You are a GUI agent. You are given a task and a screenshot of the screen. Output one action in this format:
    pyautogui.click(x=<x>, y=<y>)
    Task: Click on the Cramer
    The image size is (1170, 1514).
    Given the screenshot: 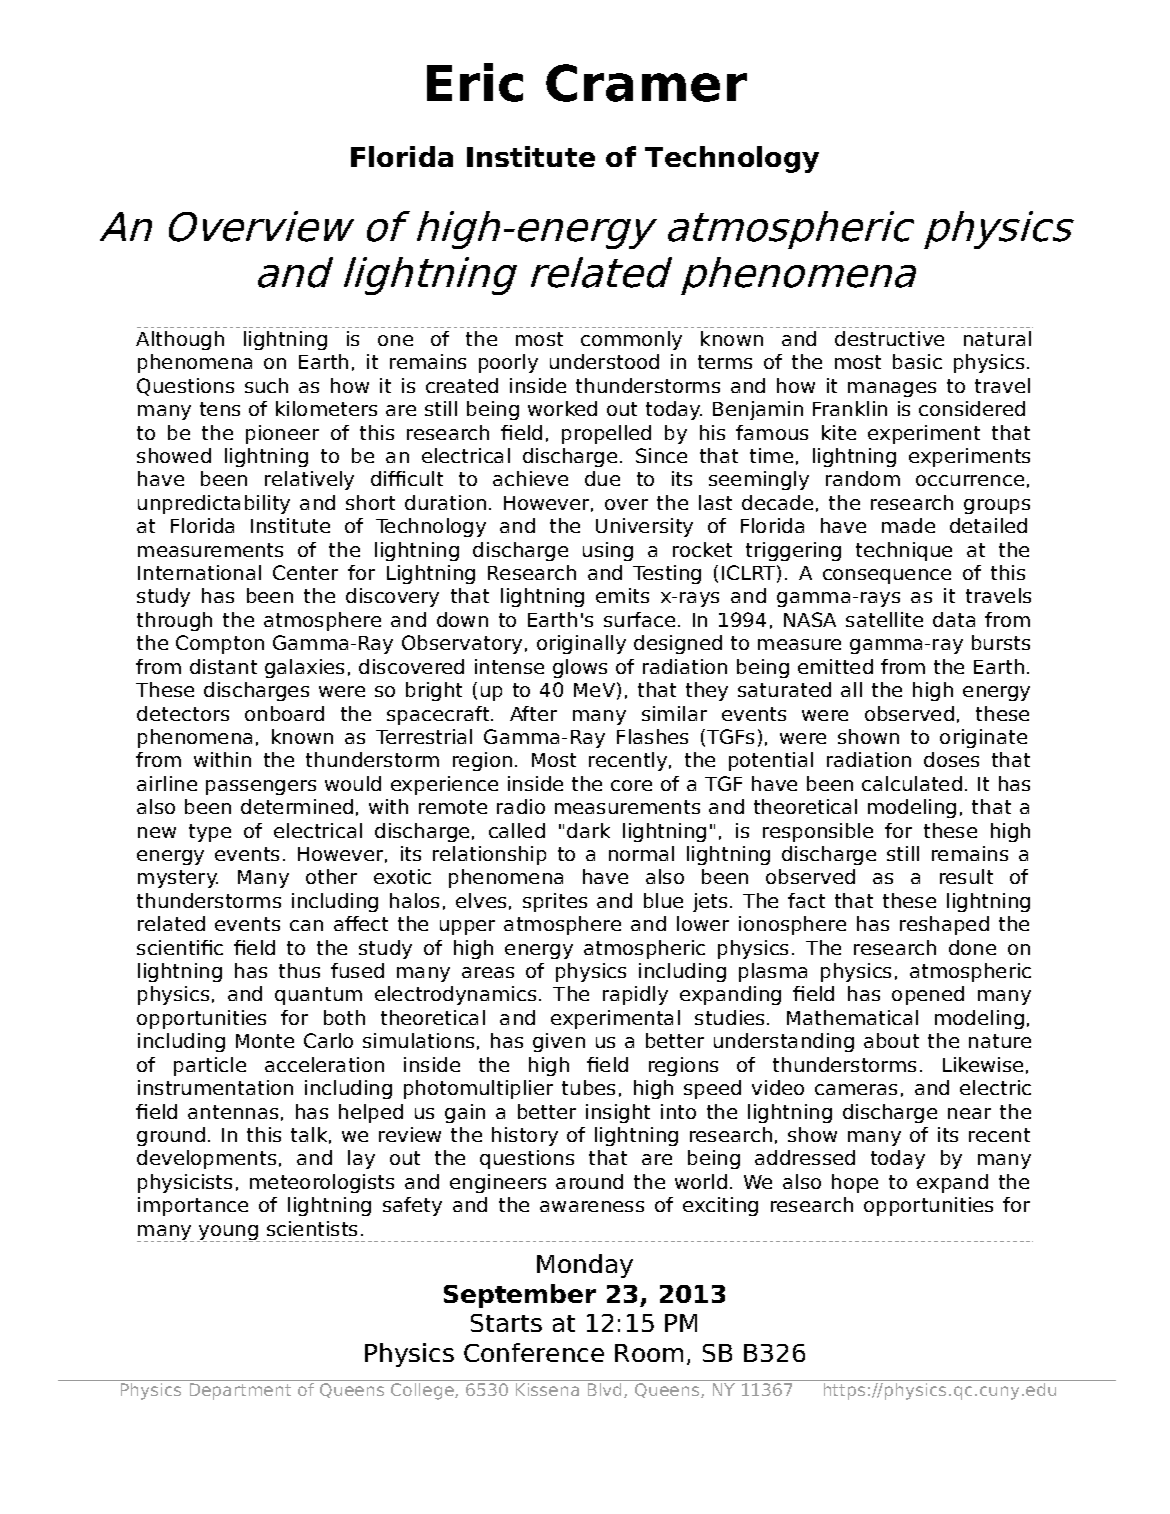 What is the action you would take?
    pyautogui.click(x=646, y=83)
